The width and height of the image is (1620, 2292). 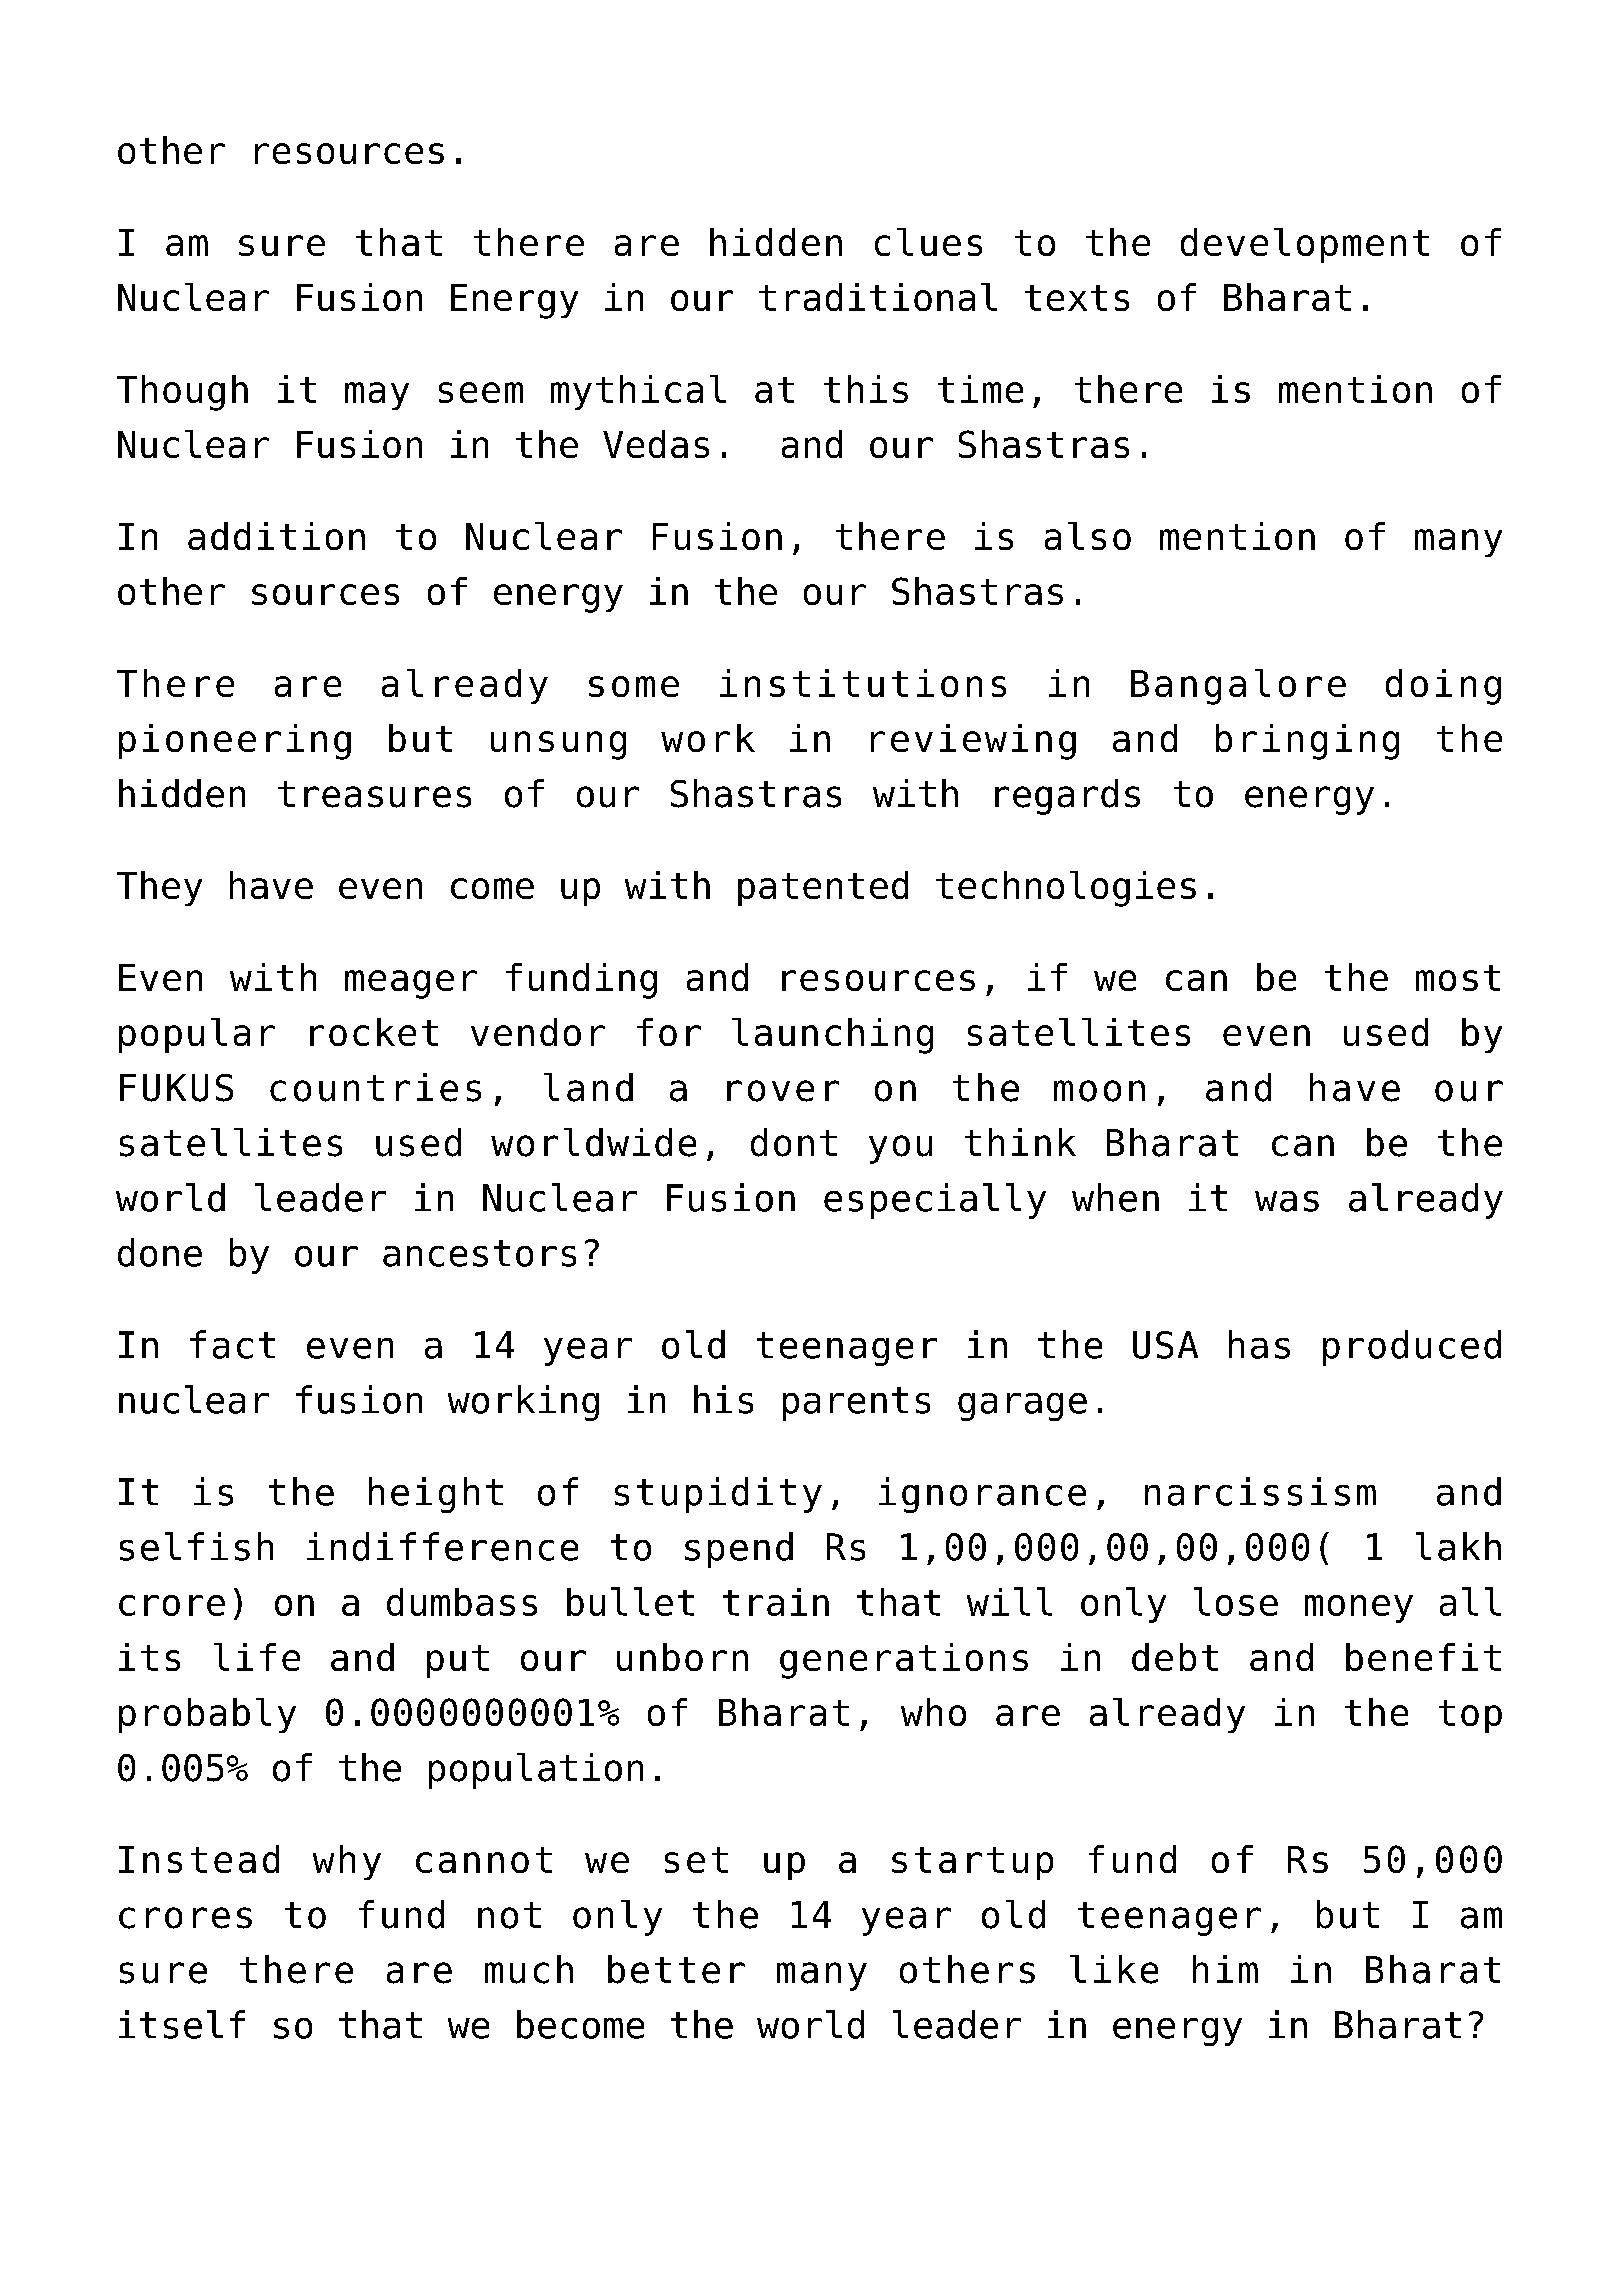 I want to click on better, so click(x=676, y=1969).
